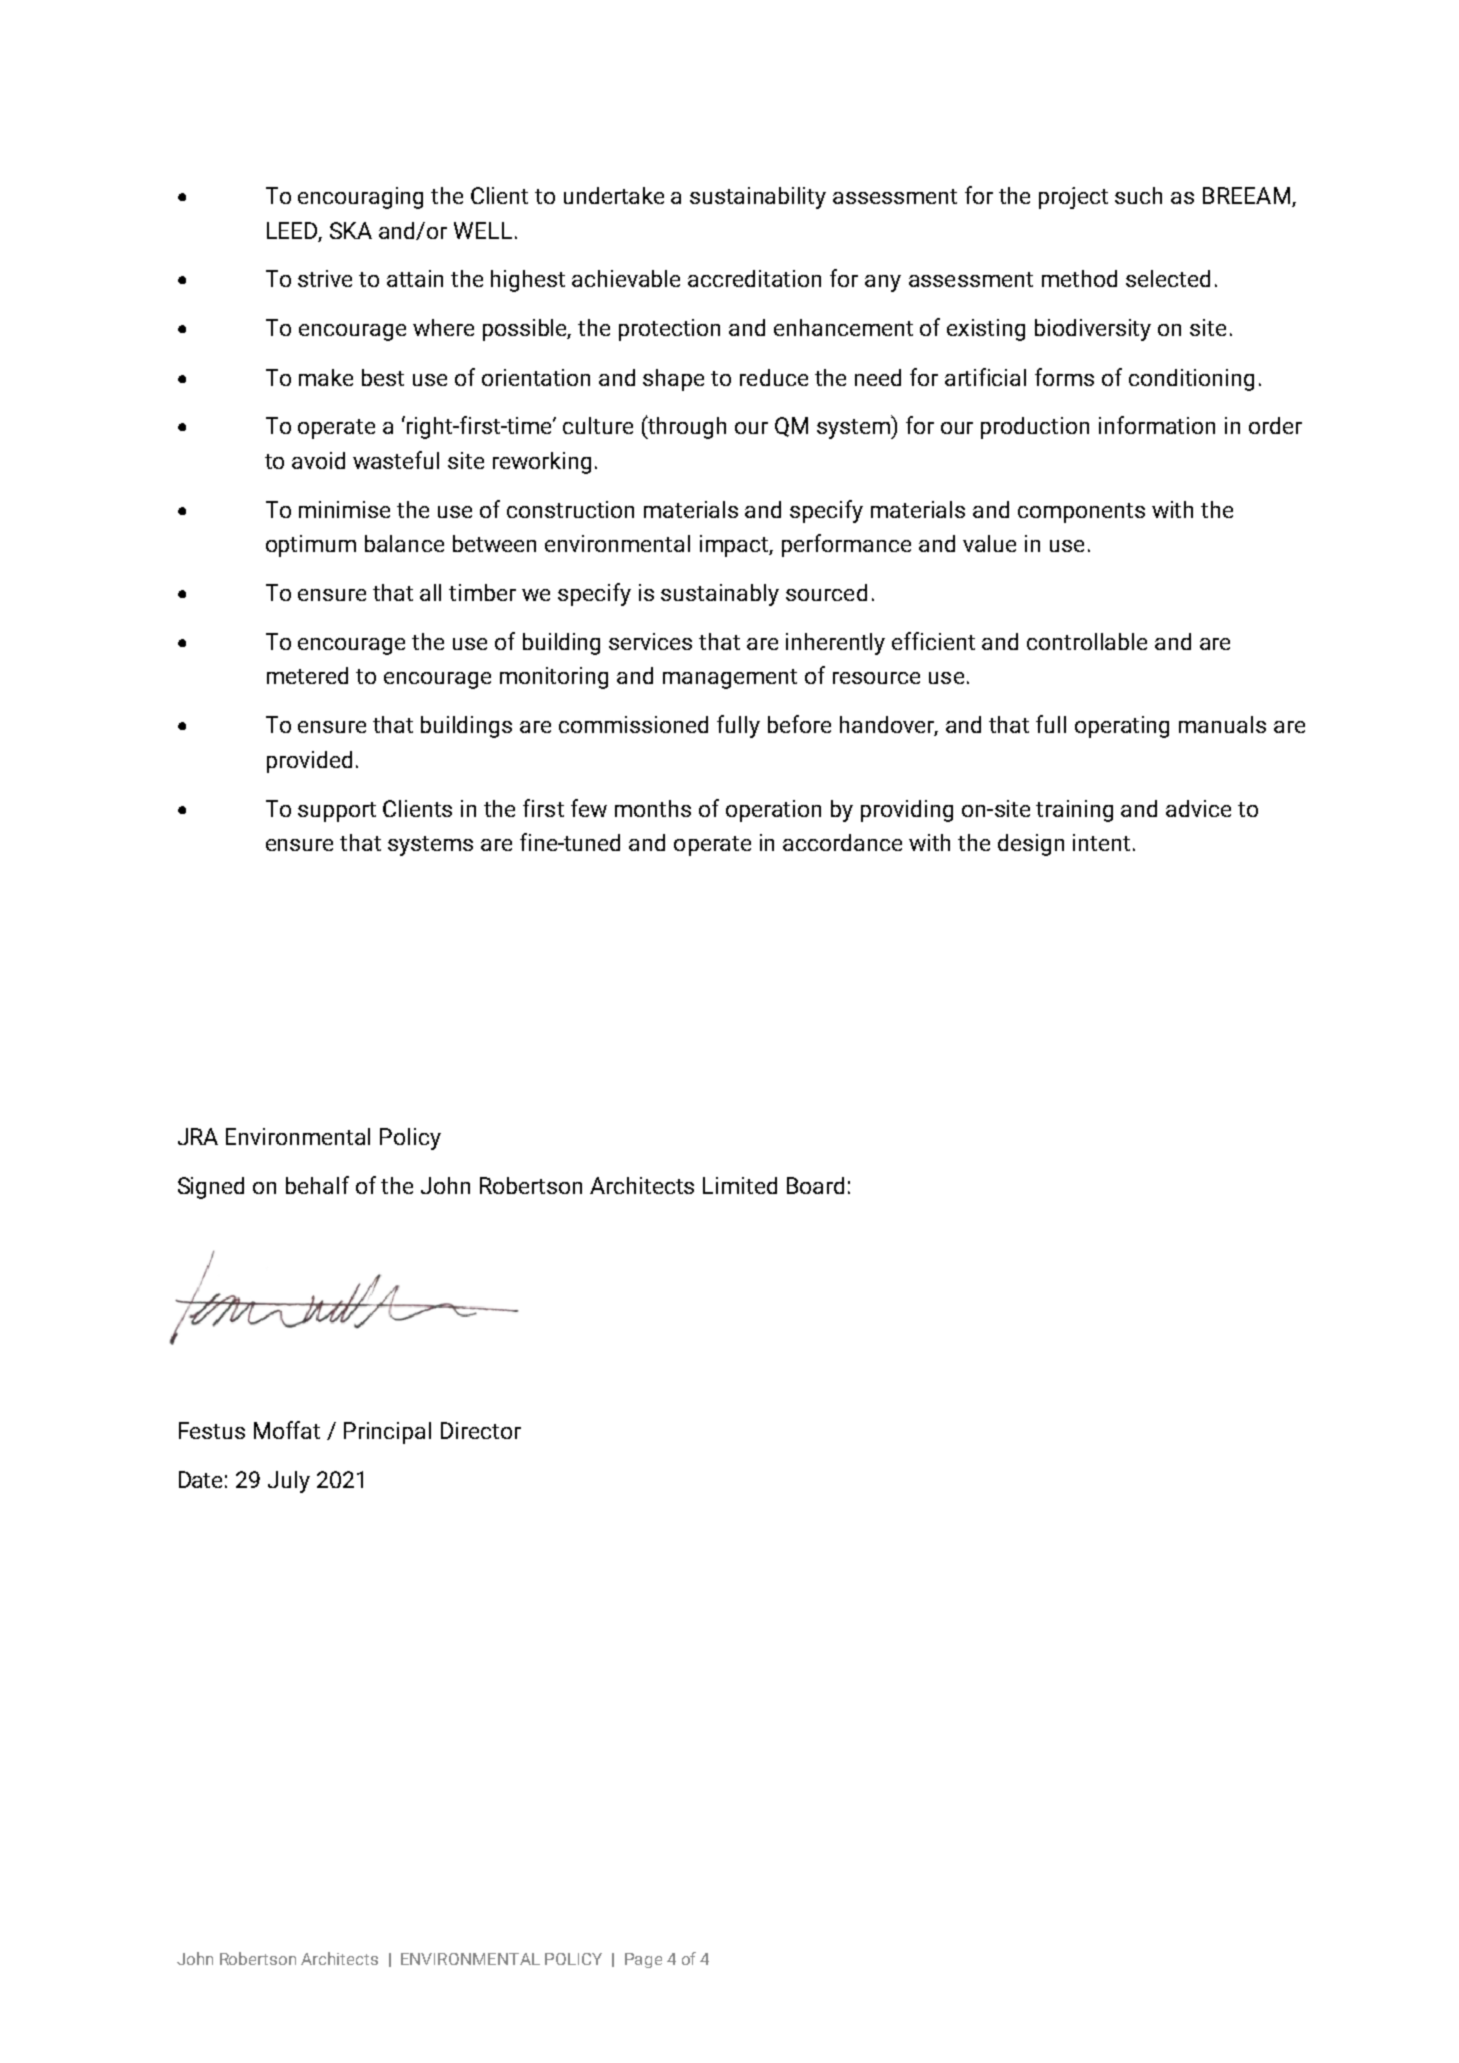 This screenshot has width=1459, height=2063. I want to click on behalf, so click(317, 1185).
